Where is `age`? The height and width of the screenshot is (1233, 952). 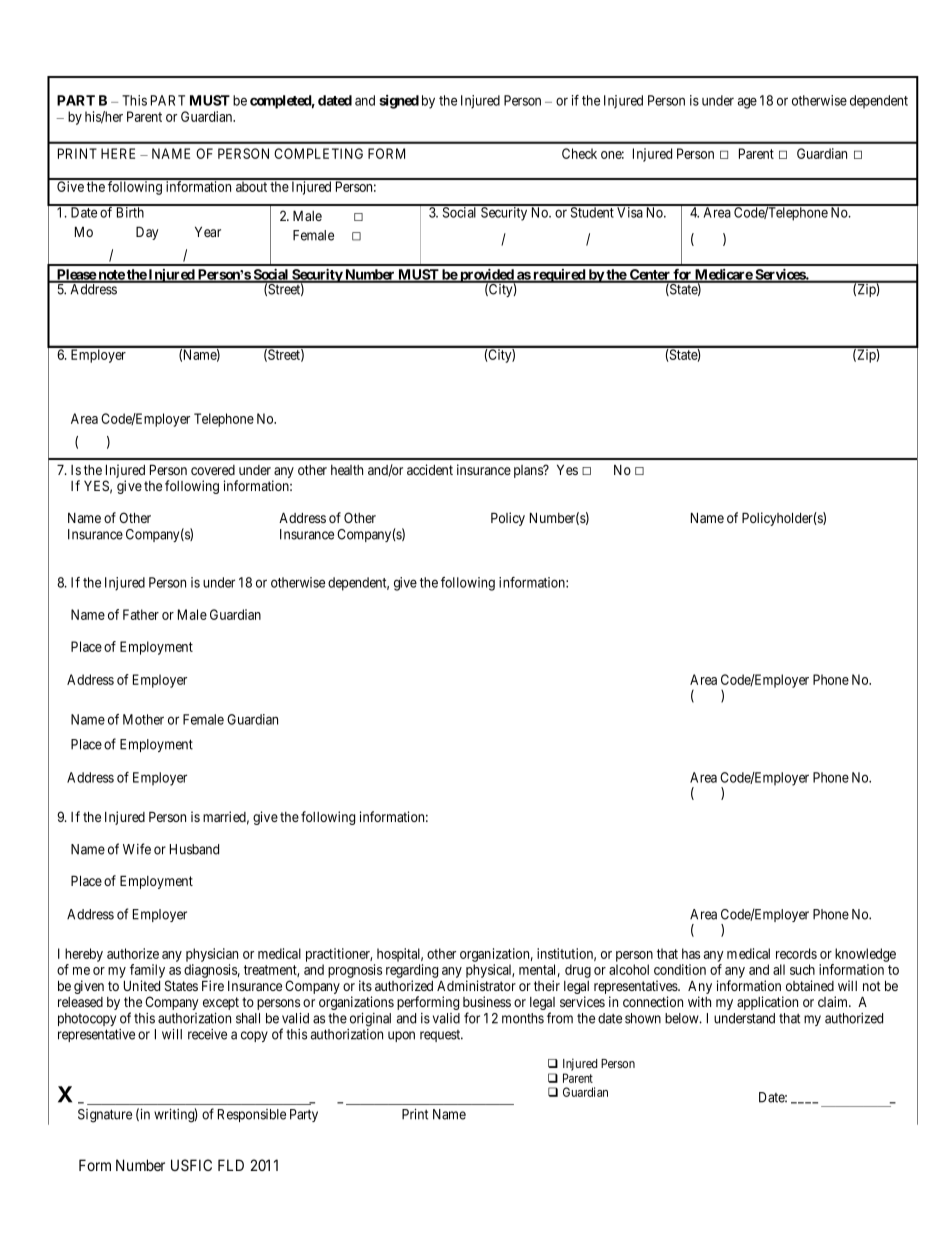
age is located at coordinates (747, 103).
